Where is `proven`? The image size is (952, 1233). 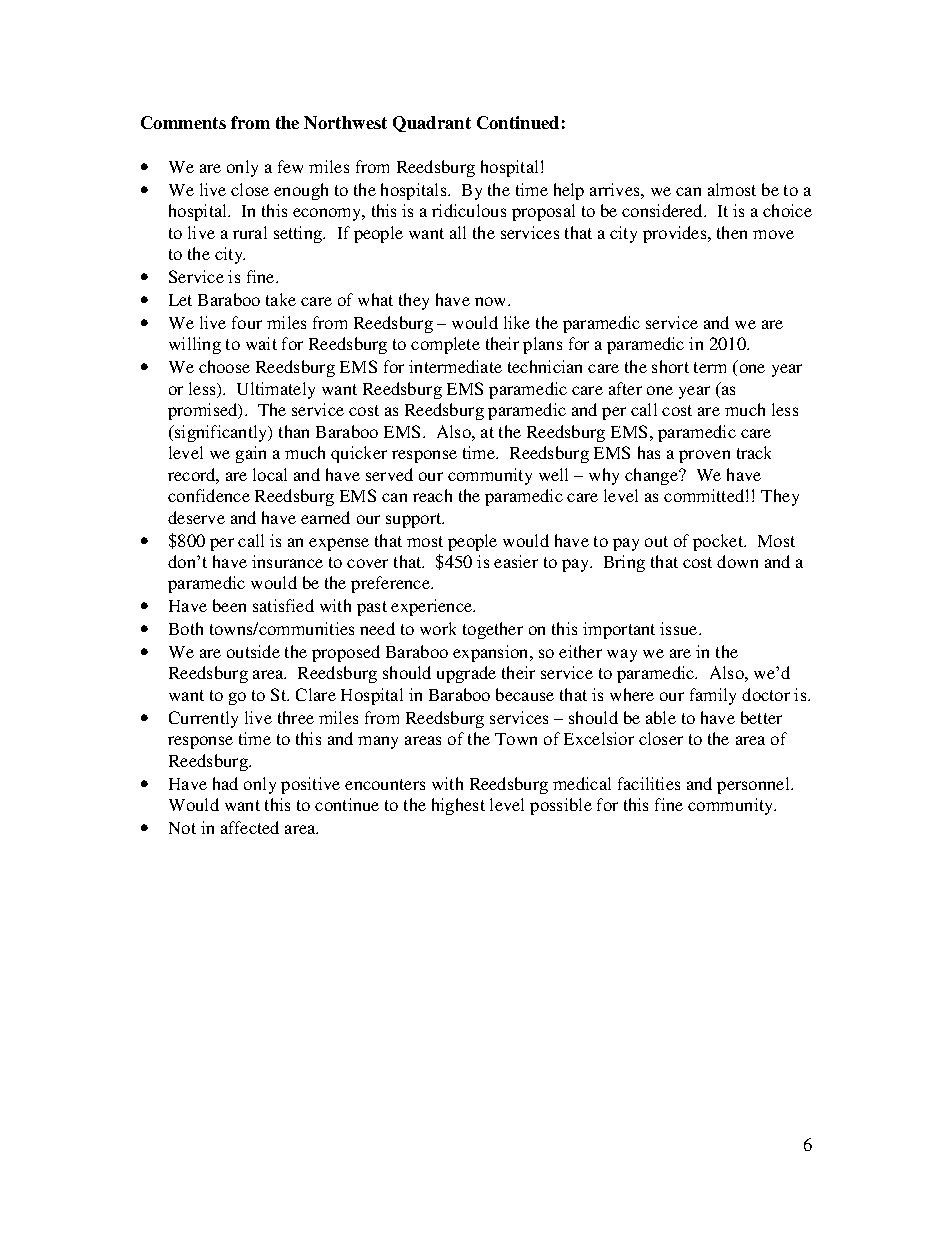
proven is located at coordinates (704, 456).
